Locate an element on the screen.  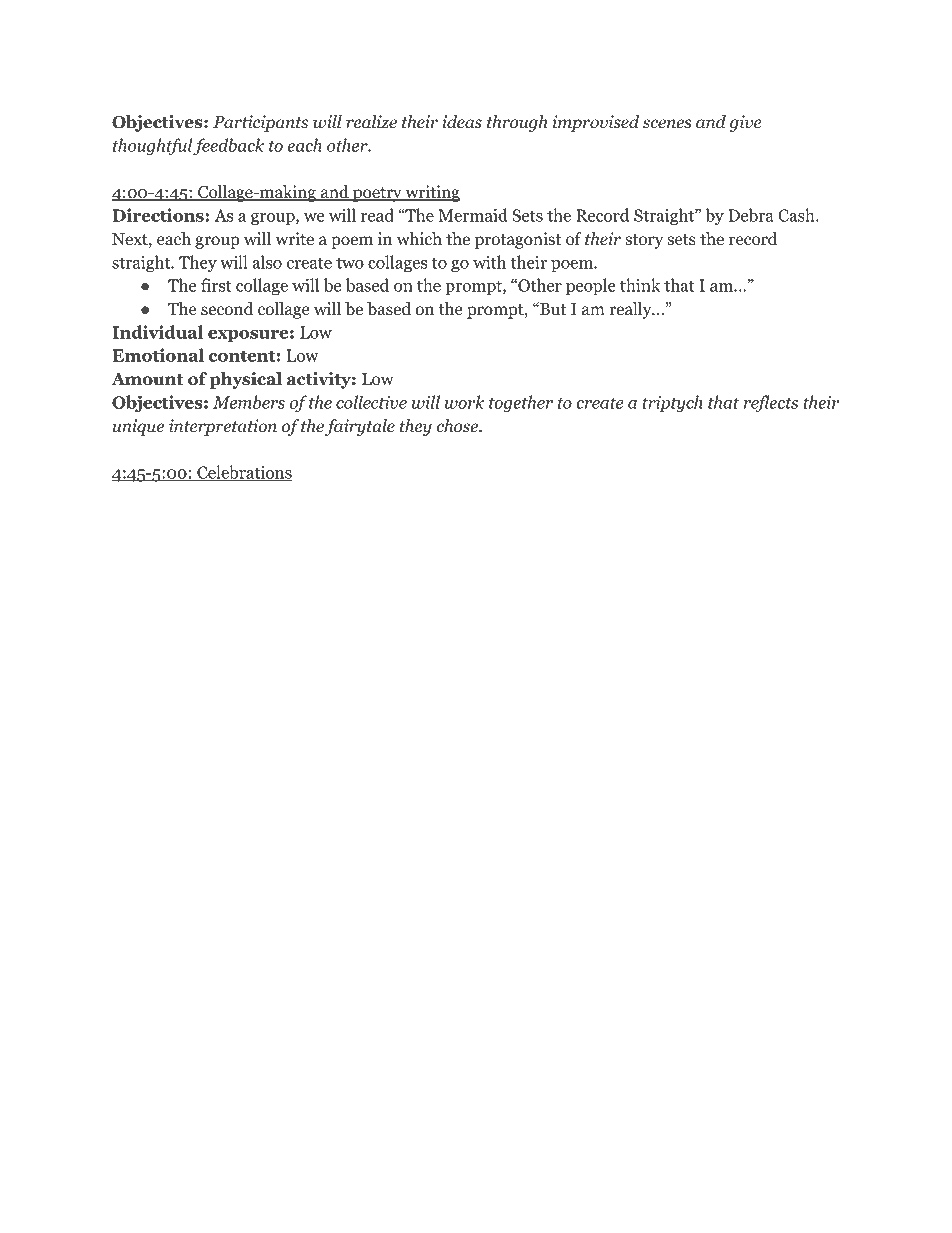
chose is located at coordinates (458, 426).
